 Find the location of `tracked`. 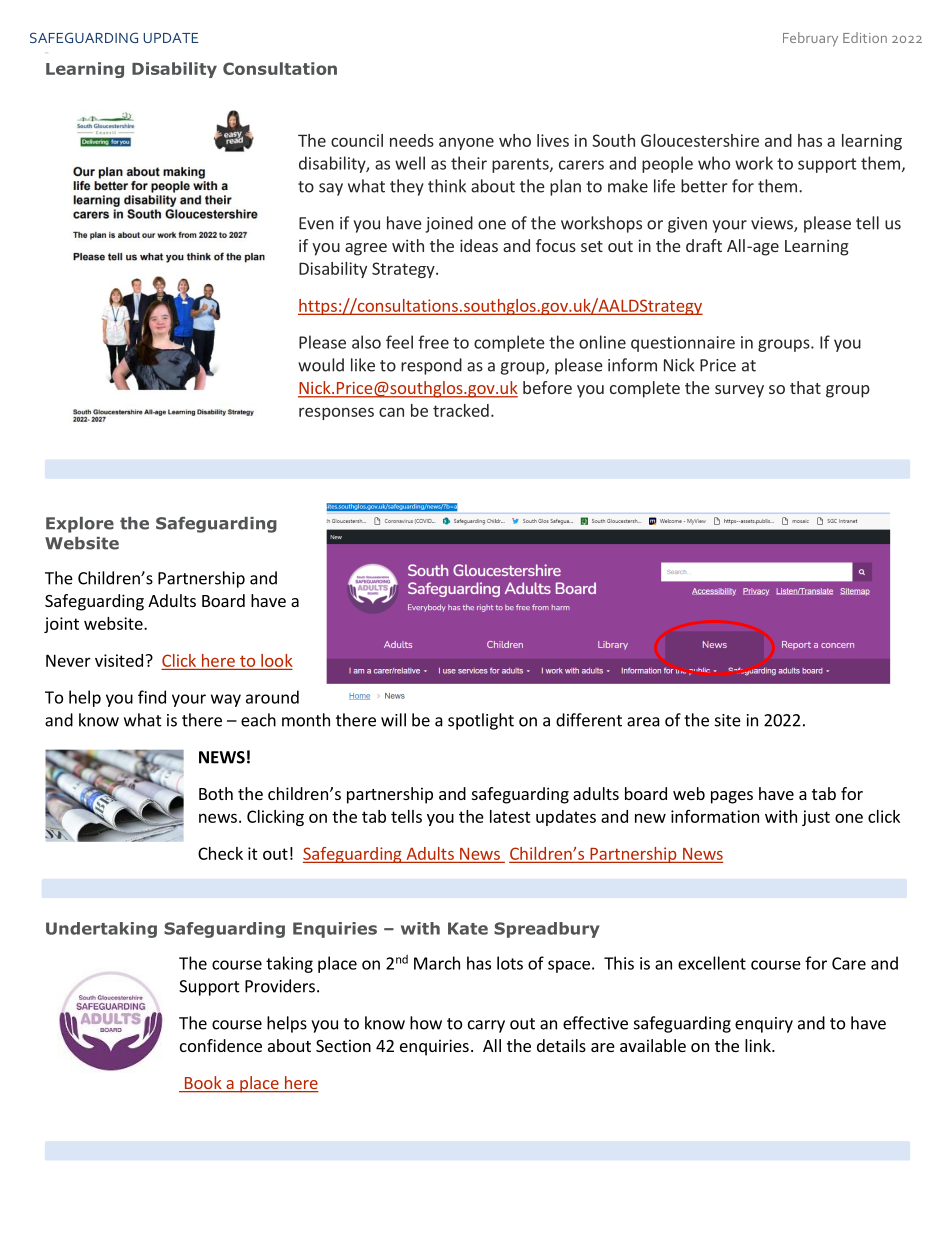

tracked is located at coordinates (461, 410).
